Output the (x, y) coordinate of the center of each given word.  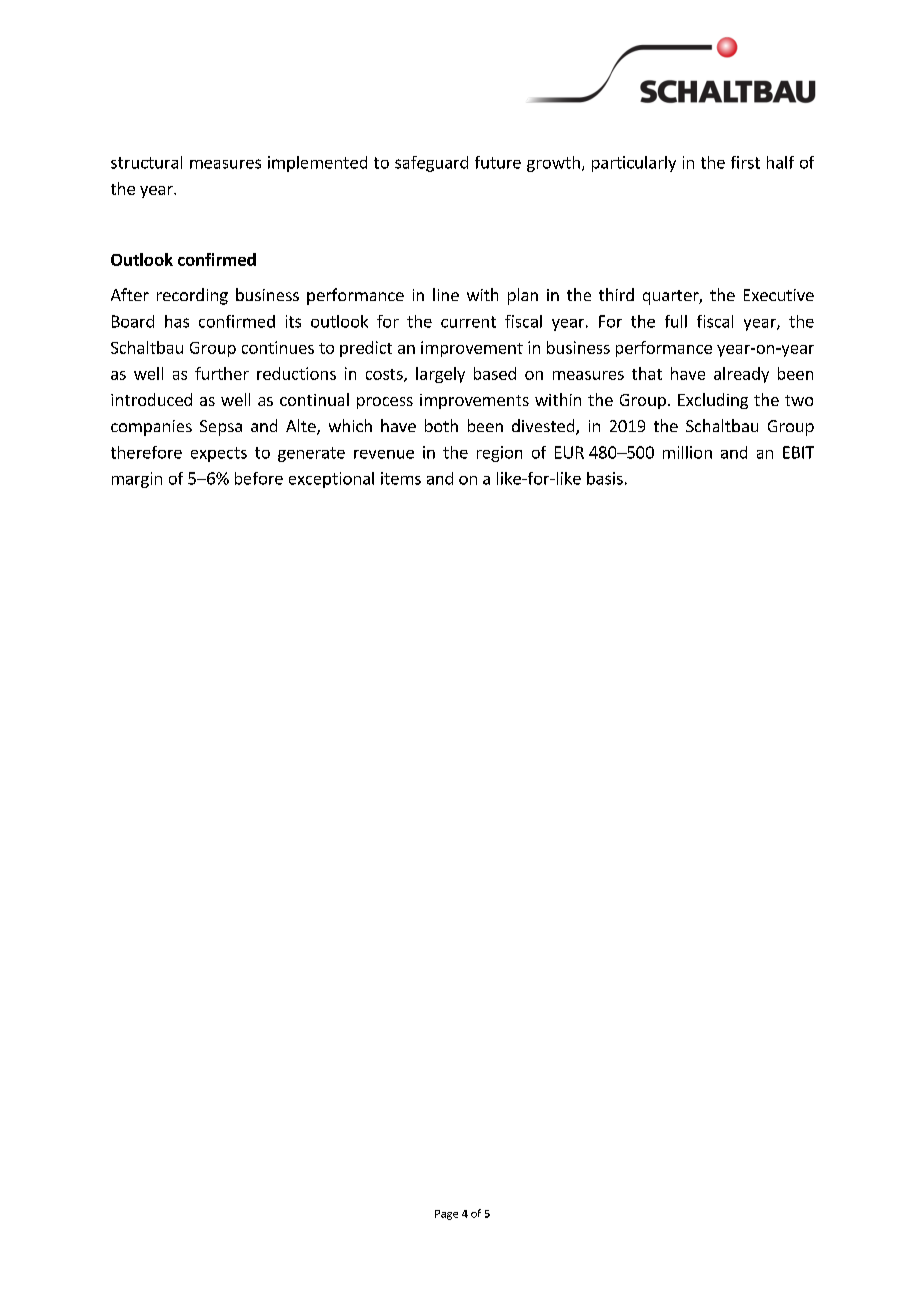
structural (146, 162)
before (259, 478)
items (401, 478)
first (745, 162)
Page (446, 1215)
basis (605, 478)
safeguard (431, 164)
